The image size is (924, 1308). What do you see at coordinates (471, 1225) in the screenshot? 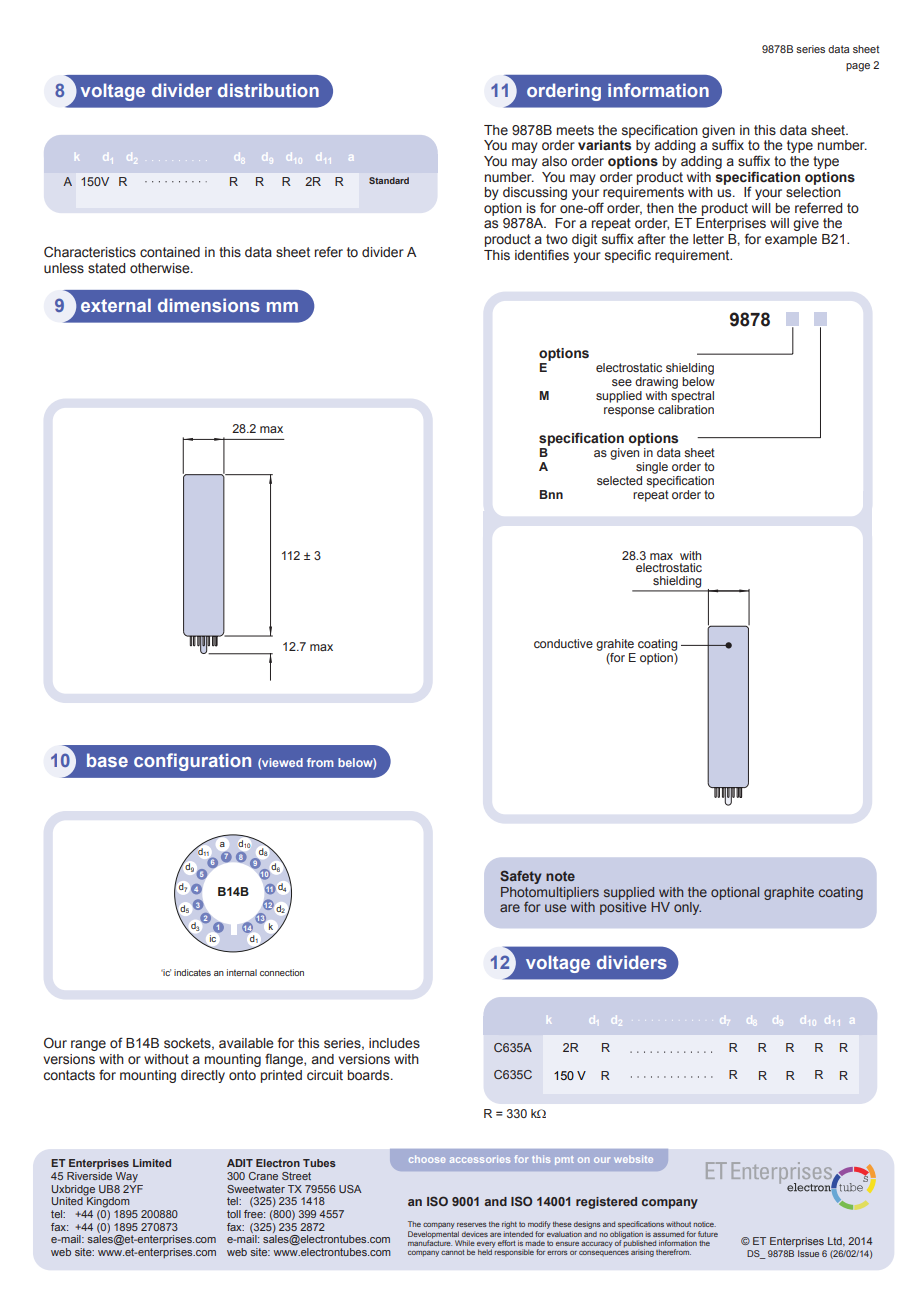
I see `reserves` at bounding box center [471, 1225].
